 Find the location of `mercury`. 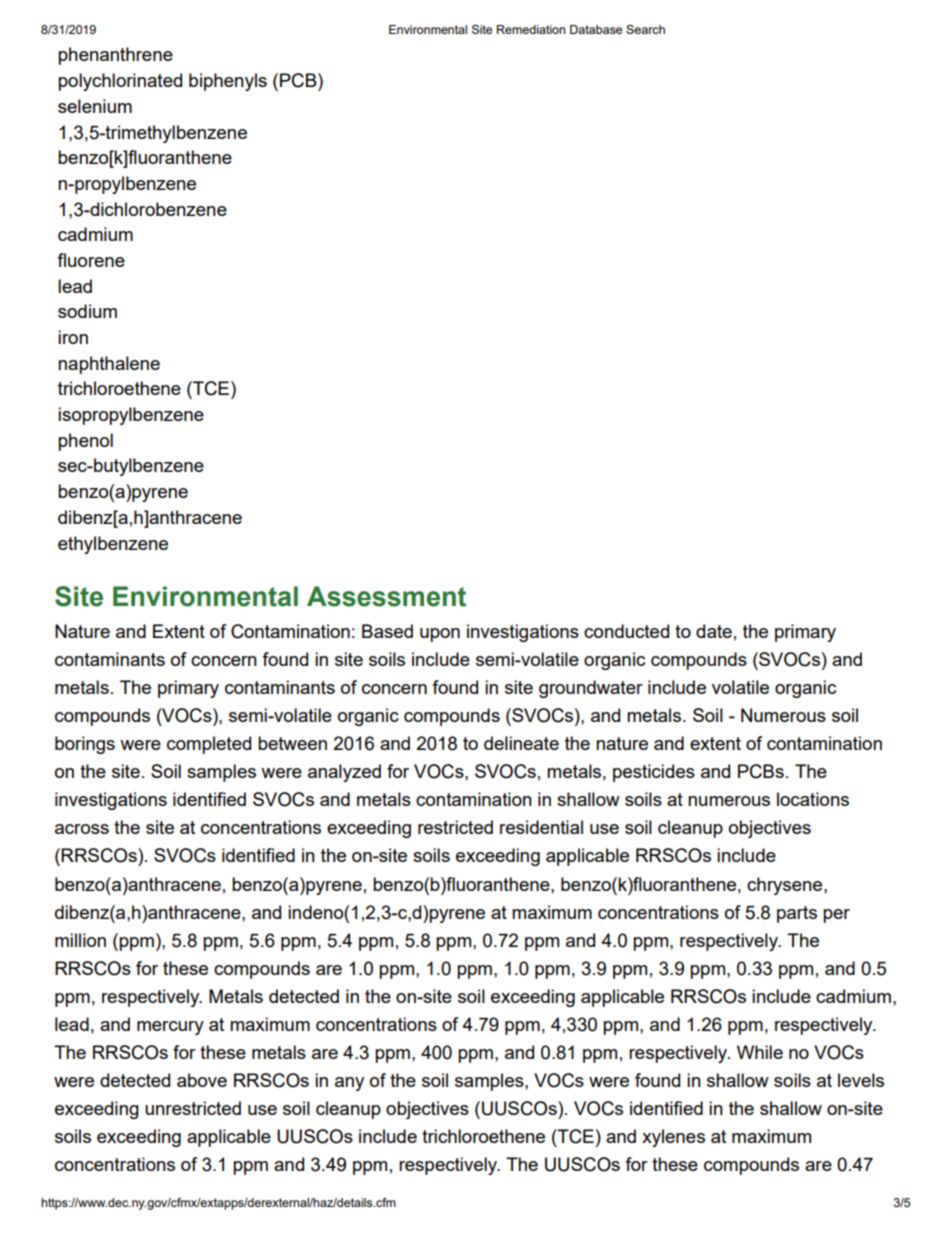

mercury is located at coordinates (170, 1028).
